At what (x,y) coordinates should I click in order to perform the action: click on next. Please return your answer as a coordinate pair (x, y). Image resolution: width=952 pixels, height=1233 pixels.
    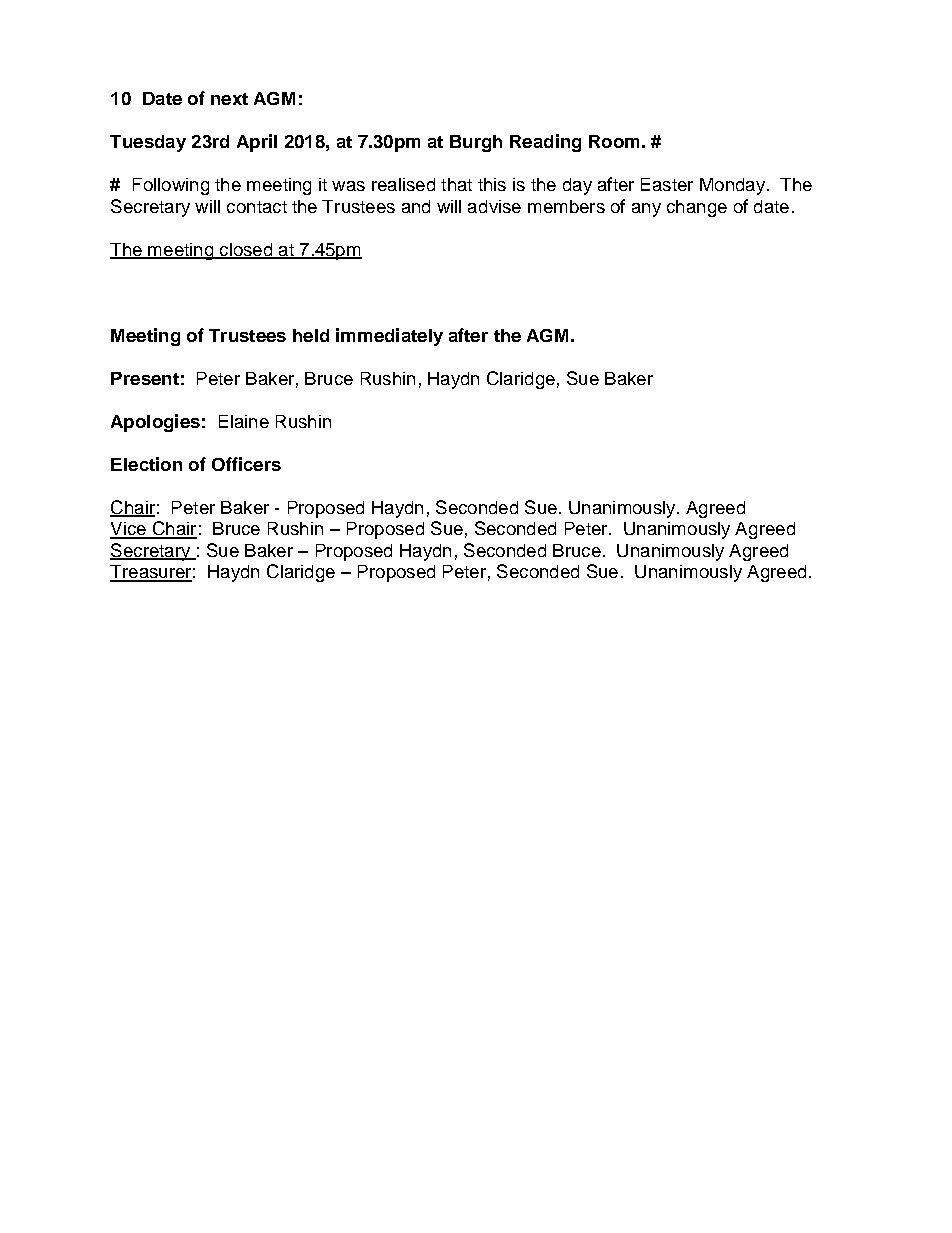
    Looking at the image, I should click on (229, 99).
